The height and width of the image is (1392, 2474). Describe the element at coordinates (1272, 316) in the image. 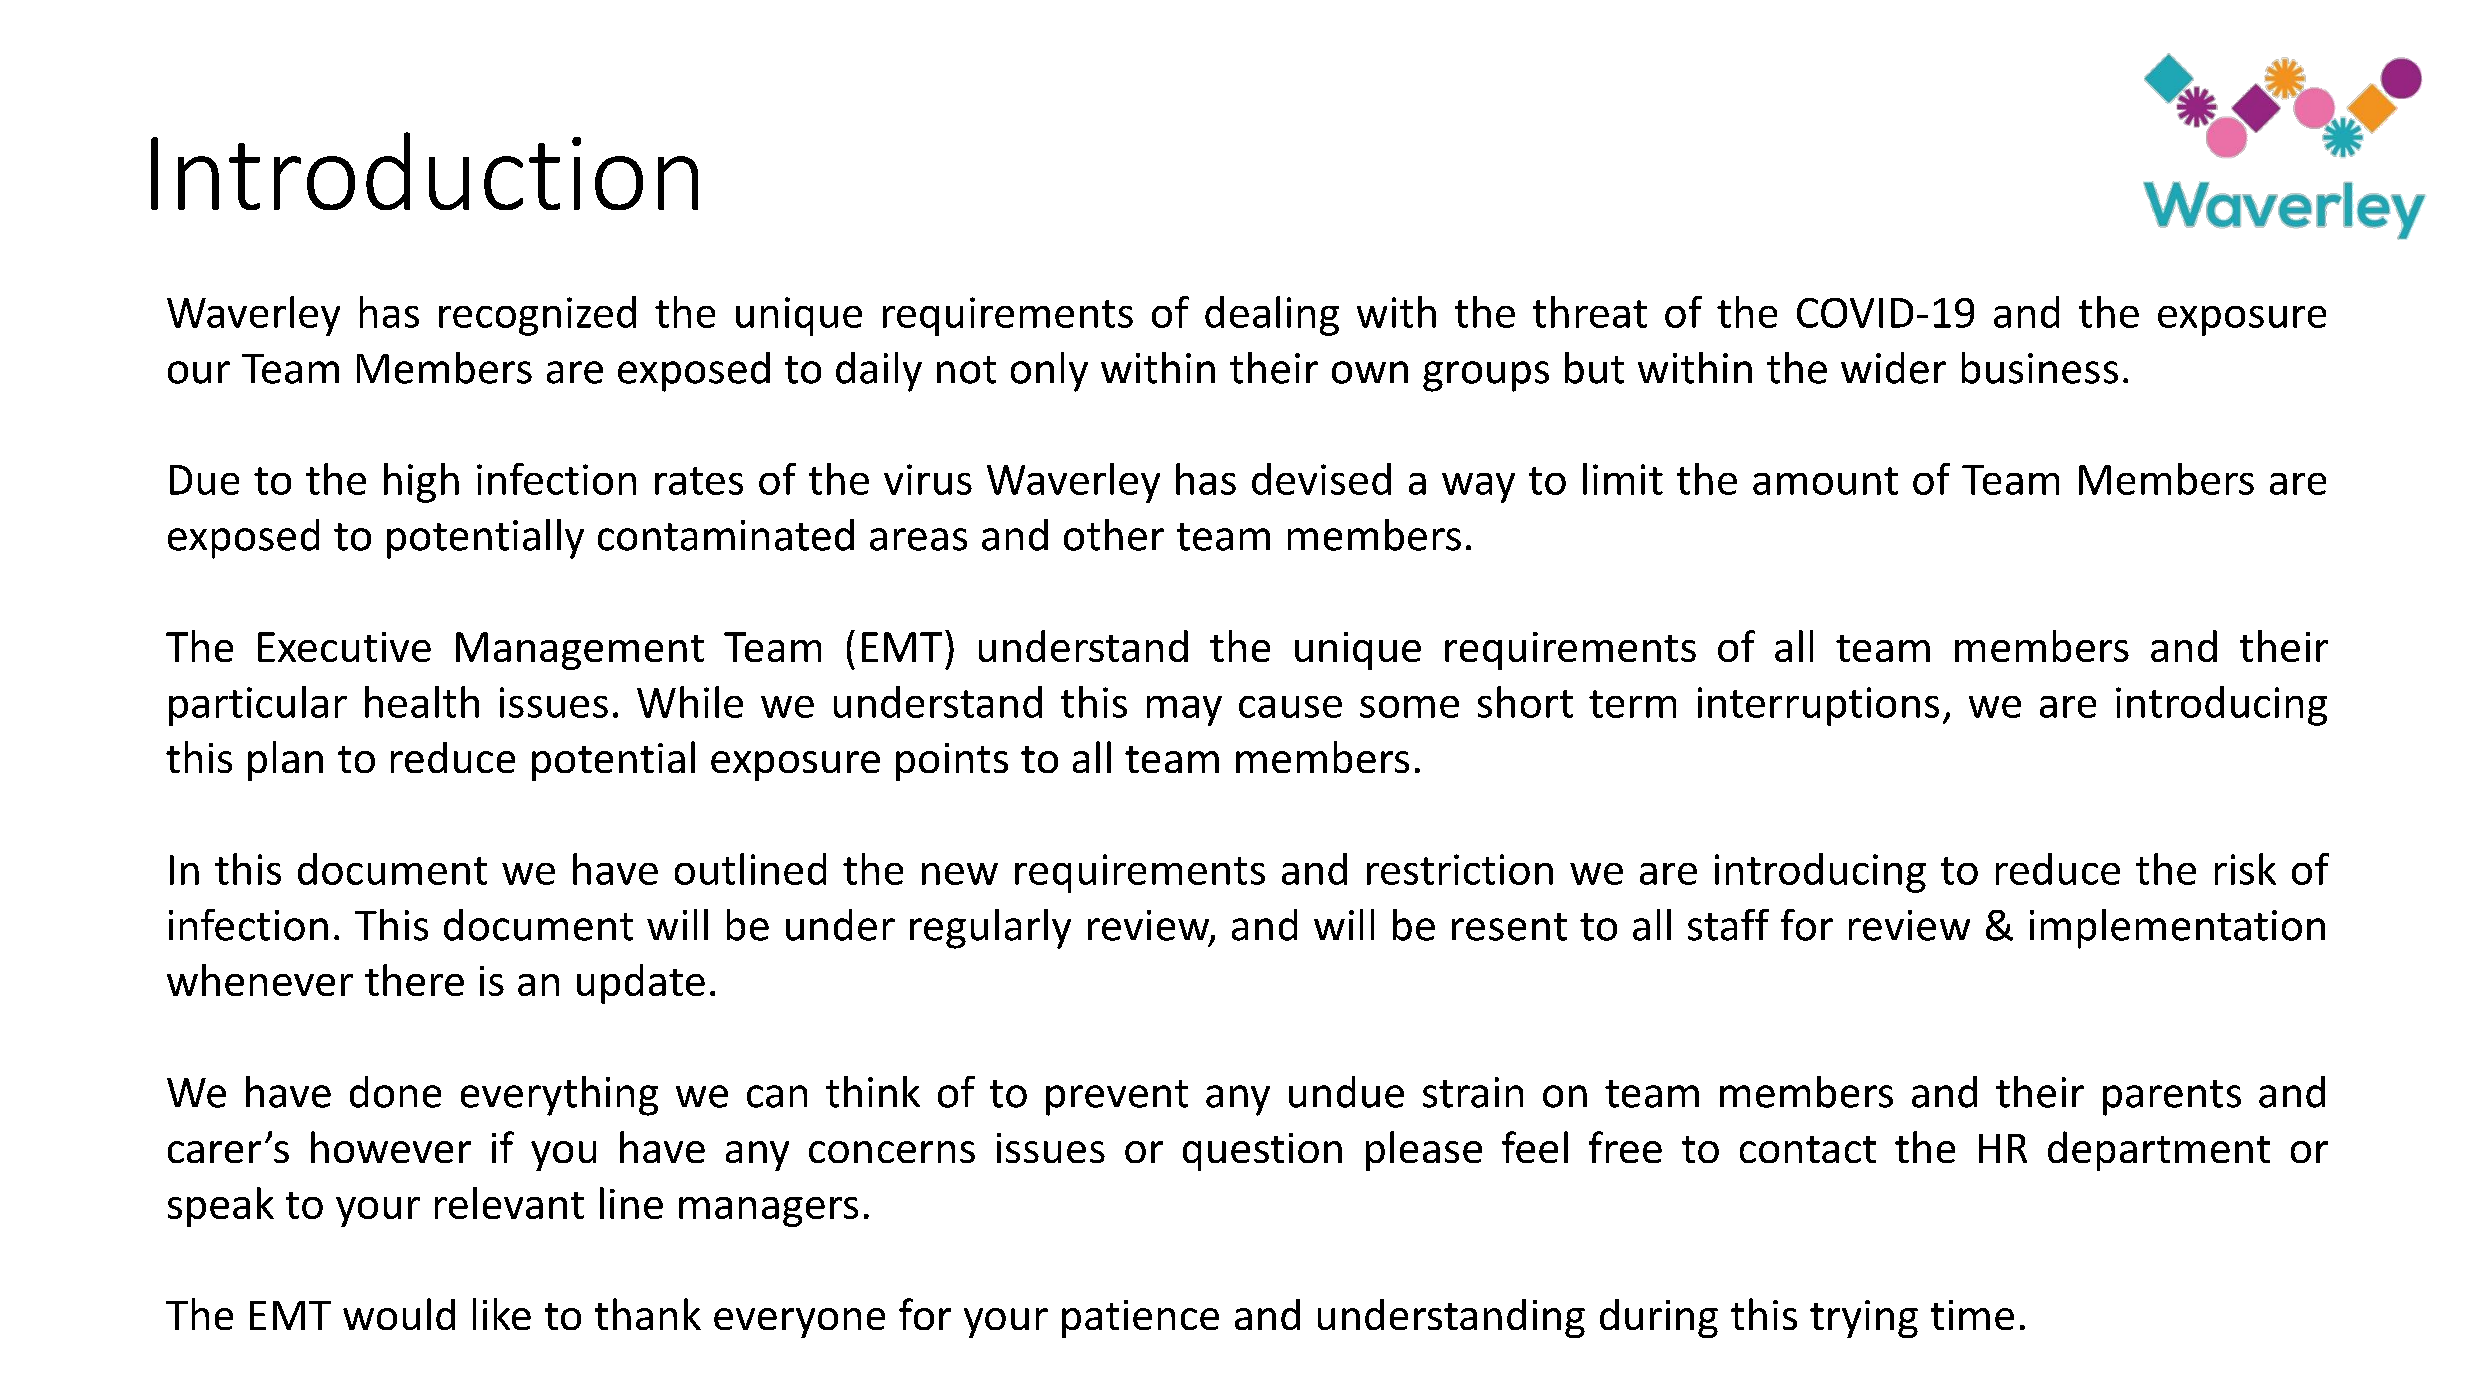

I see `dealing` at that location.
